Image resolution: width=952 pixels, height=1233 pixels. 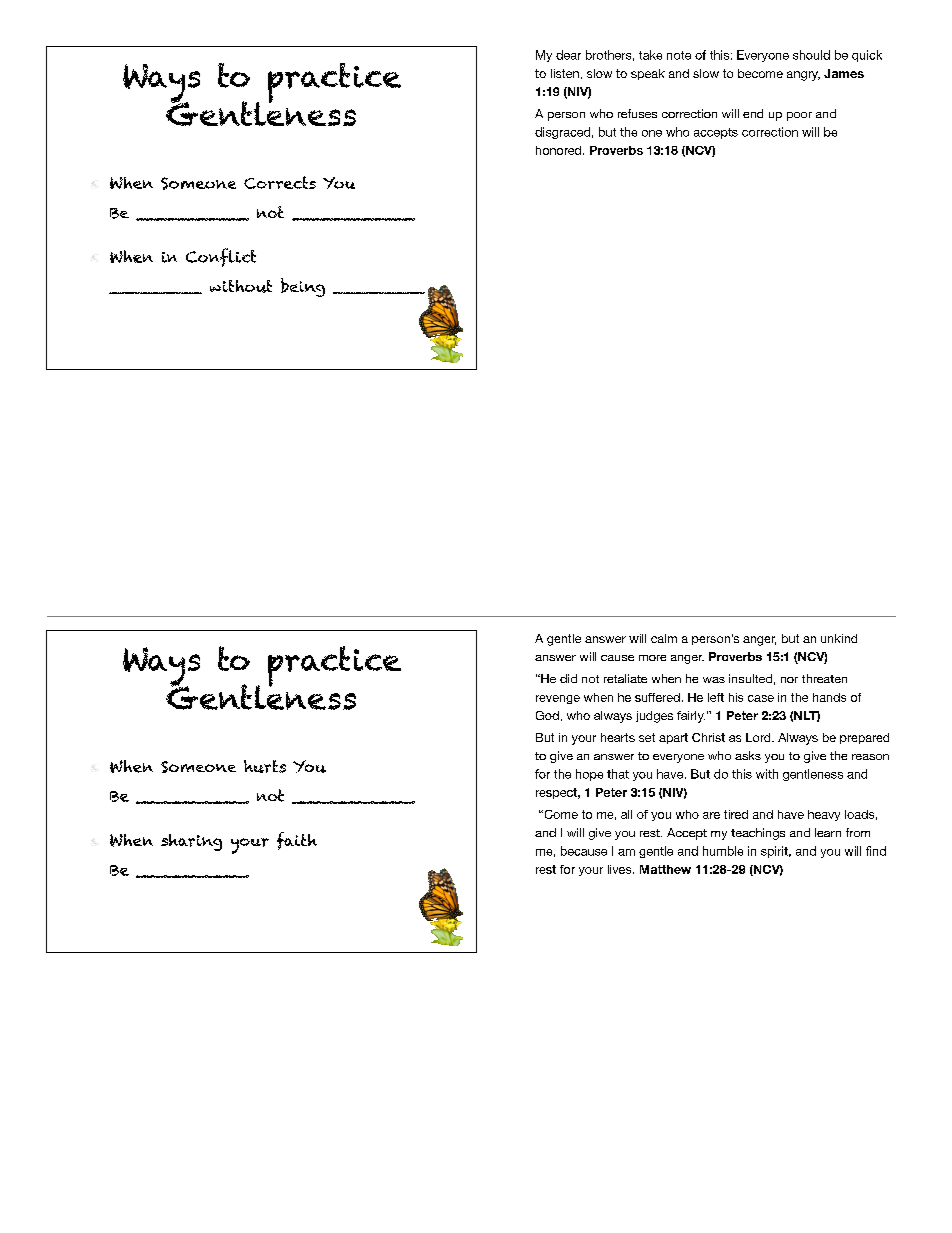 What do you see at coordinates (758, 834) in the document?
I see `teachings` at bounding box center [758, 834].
